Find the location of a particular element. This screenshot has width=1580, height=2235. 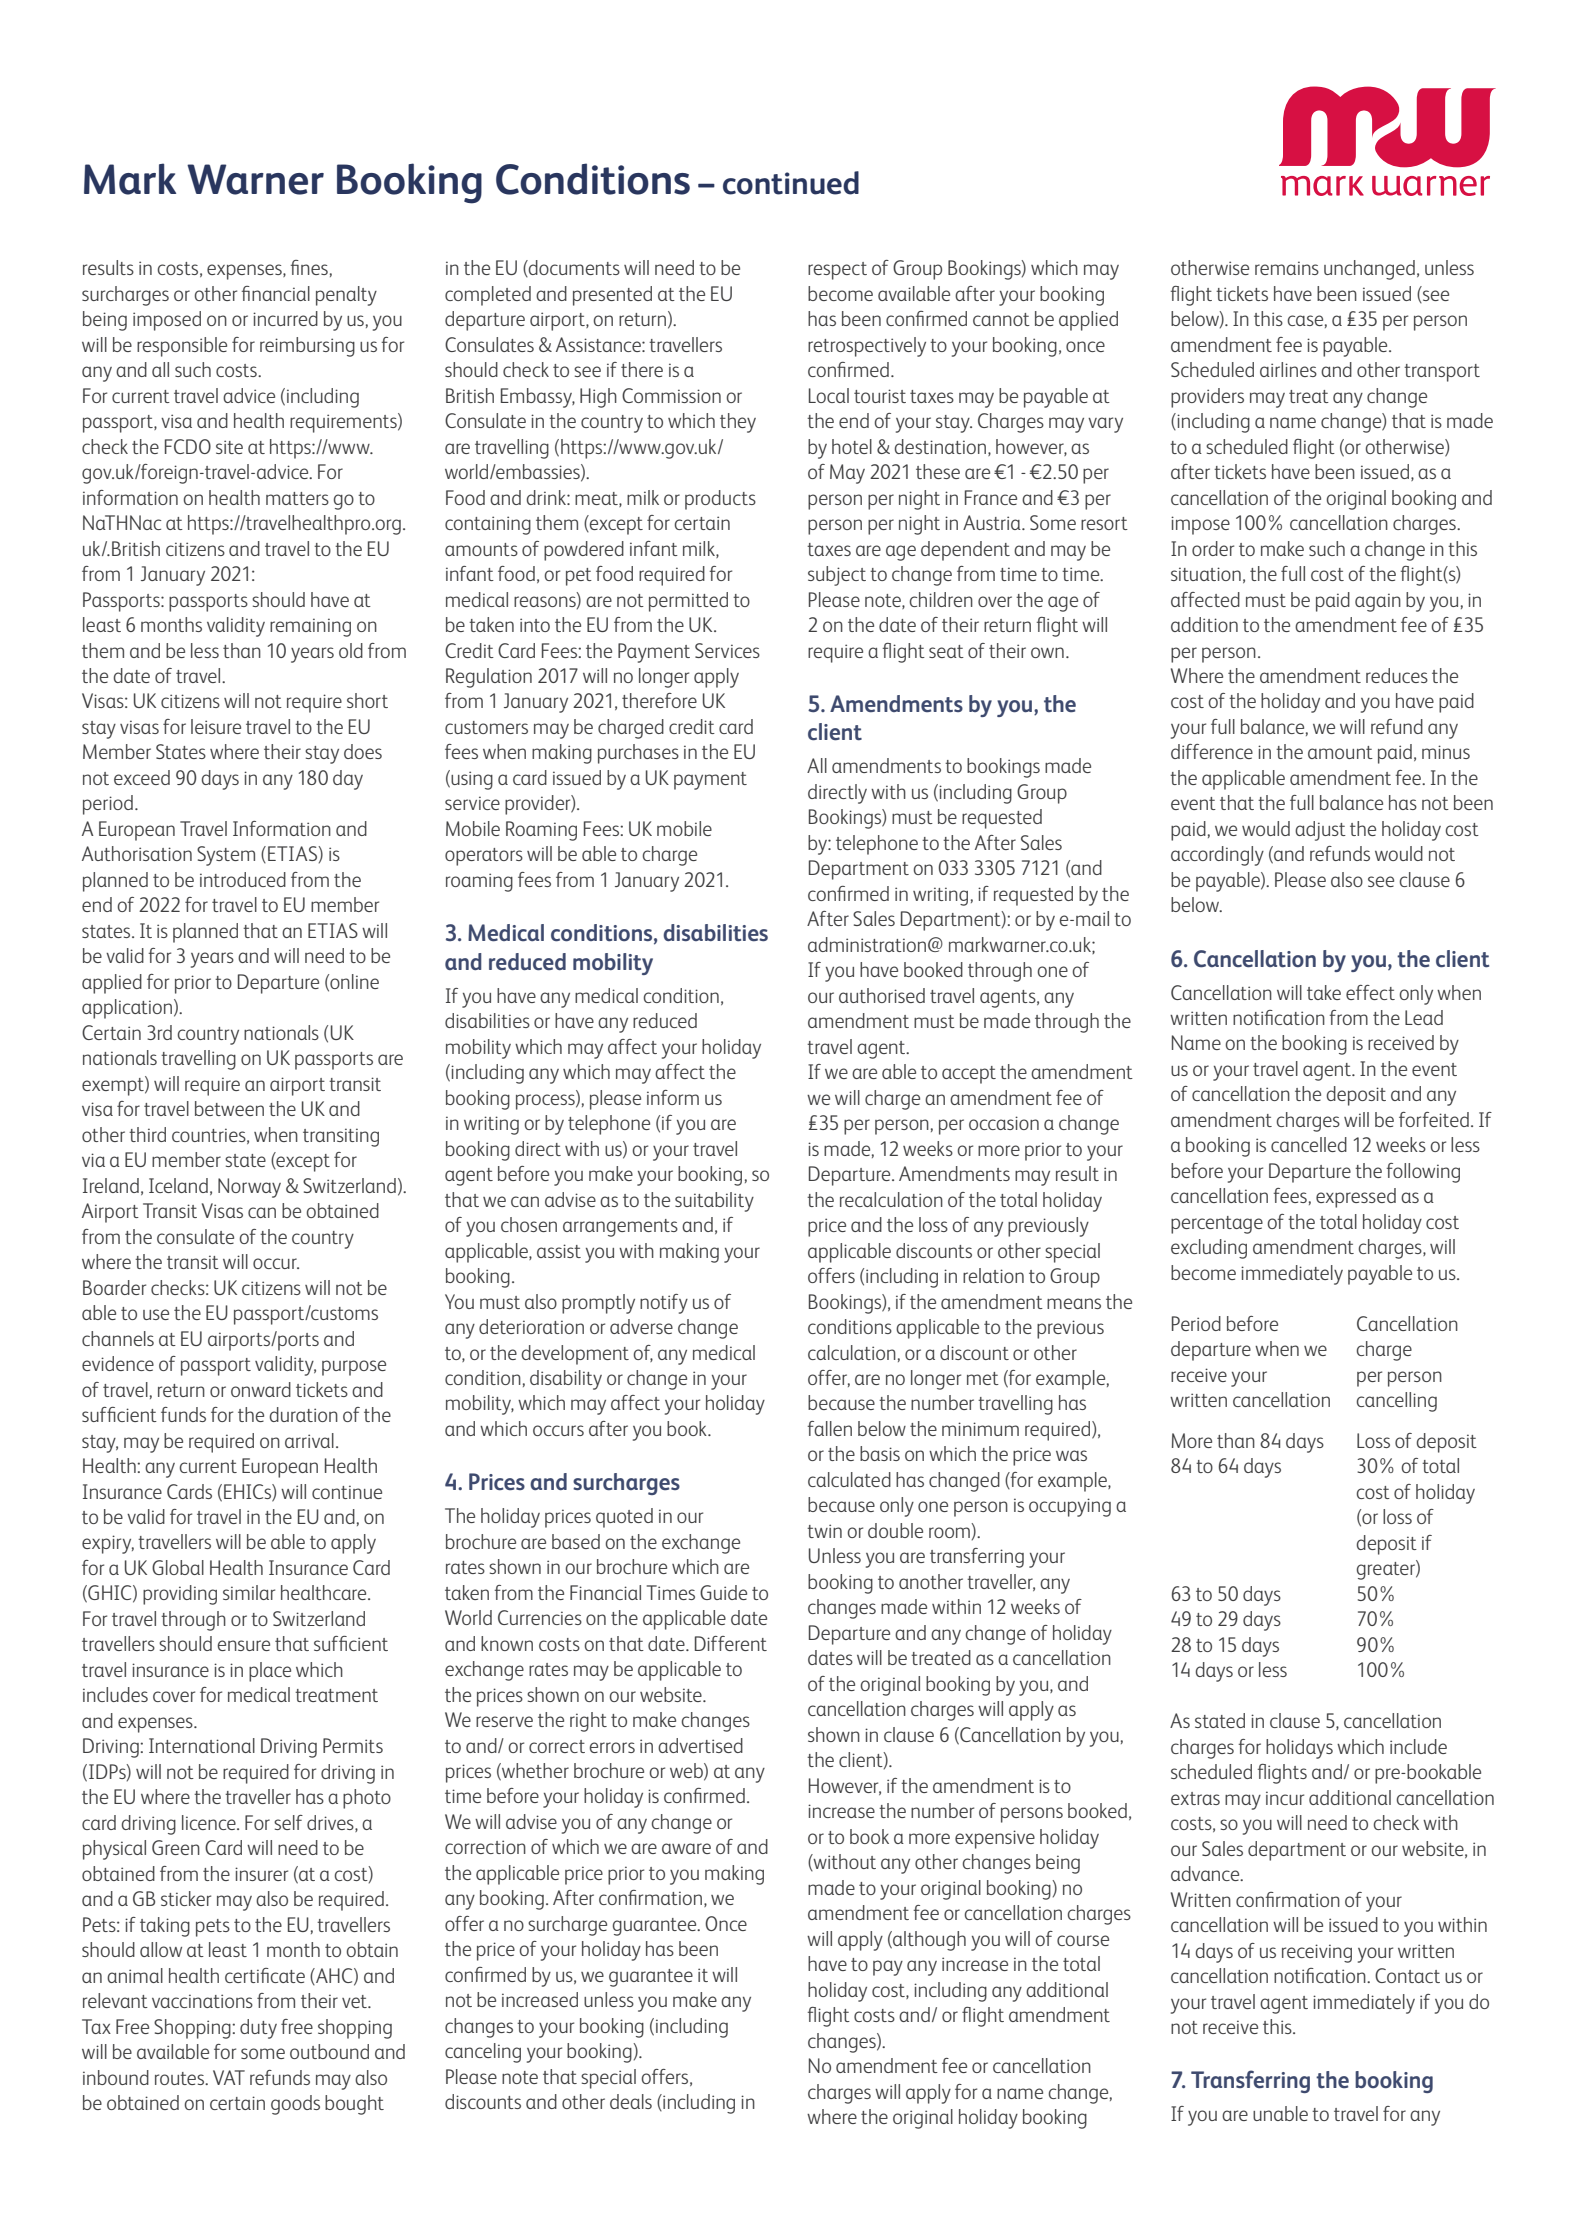

purchases is located at coordinates (638, 754).
